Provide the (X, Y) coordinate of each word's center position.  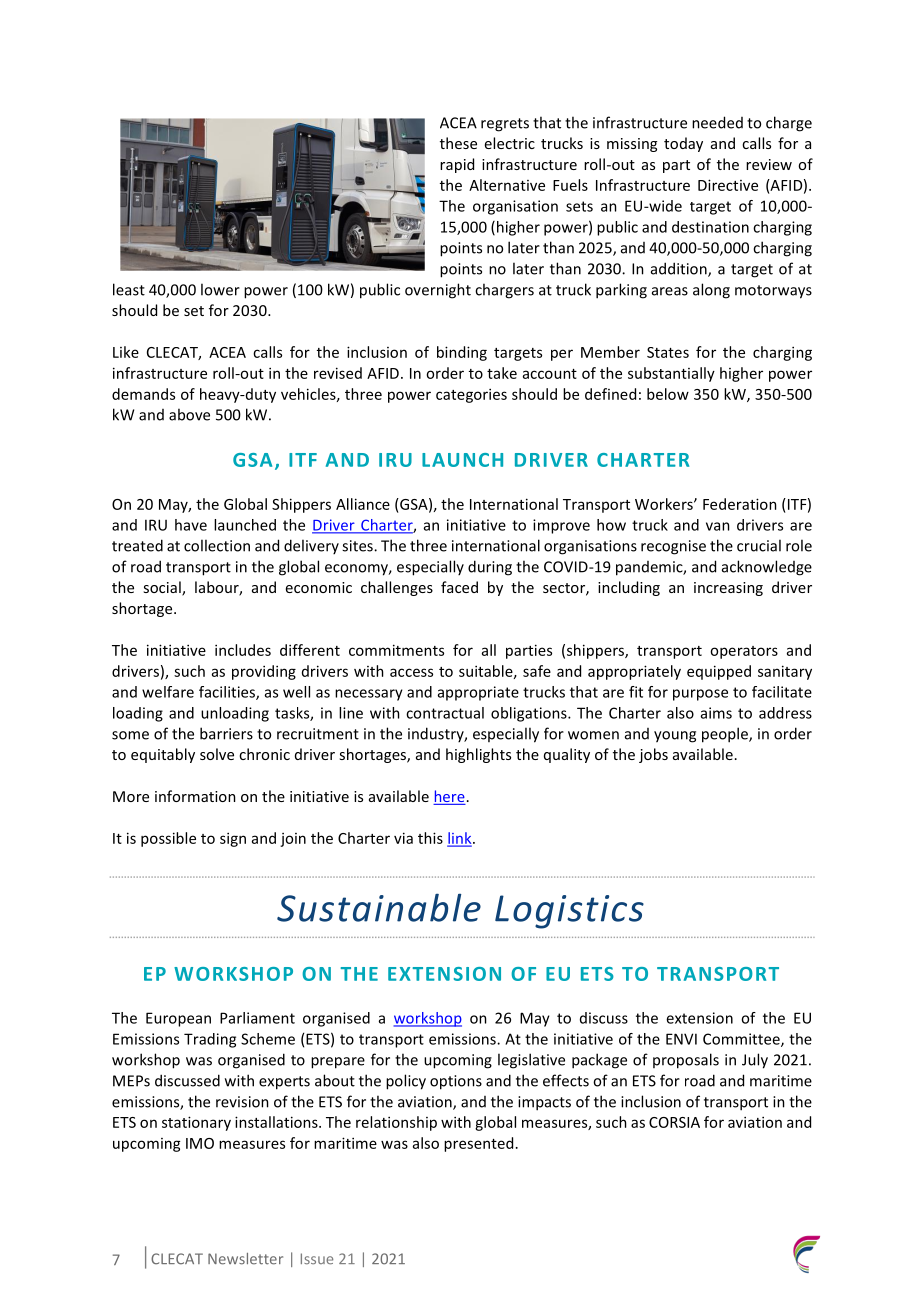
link (460, 839)
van (718, 526)
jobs (653, 755)
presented (478, 1144)
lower (220, 289)
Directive (728, 185)
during (490, 568)
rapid (457, 165)
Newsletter (245, 1259)
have (191, 525)
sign (233, 839)
